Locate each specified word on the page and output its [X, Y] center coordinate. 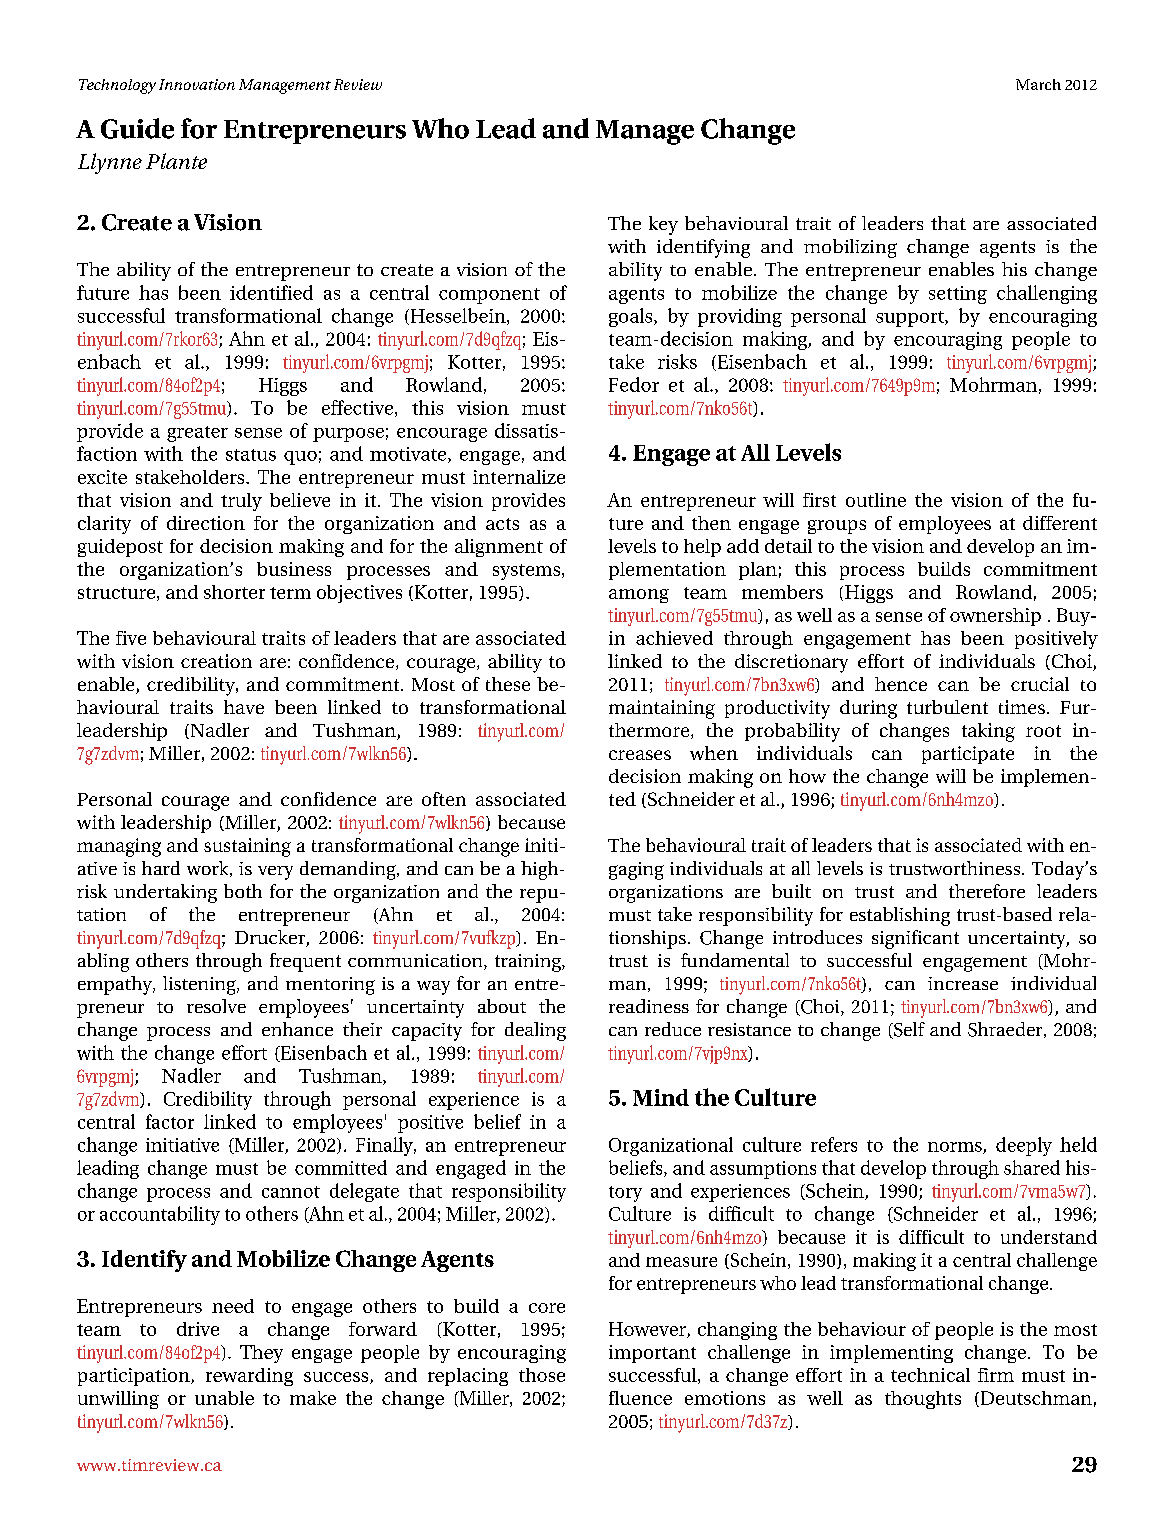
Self [908, 1030]
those [542, 1375]
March [1038, 84]
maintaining [662, 709]
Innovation [197, 84]
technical [930, 1375]
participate [968, 755]
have [244, 707]
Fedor [634, 384]
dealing [535, 1031]
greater [197, 434]
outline [876, 500]
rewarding [249, 1377]
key [663, 225]
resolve [216, 1006]
